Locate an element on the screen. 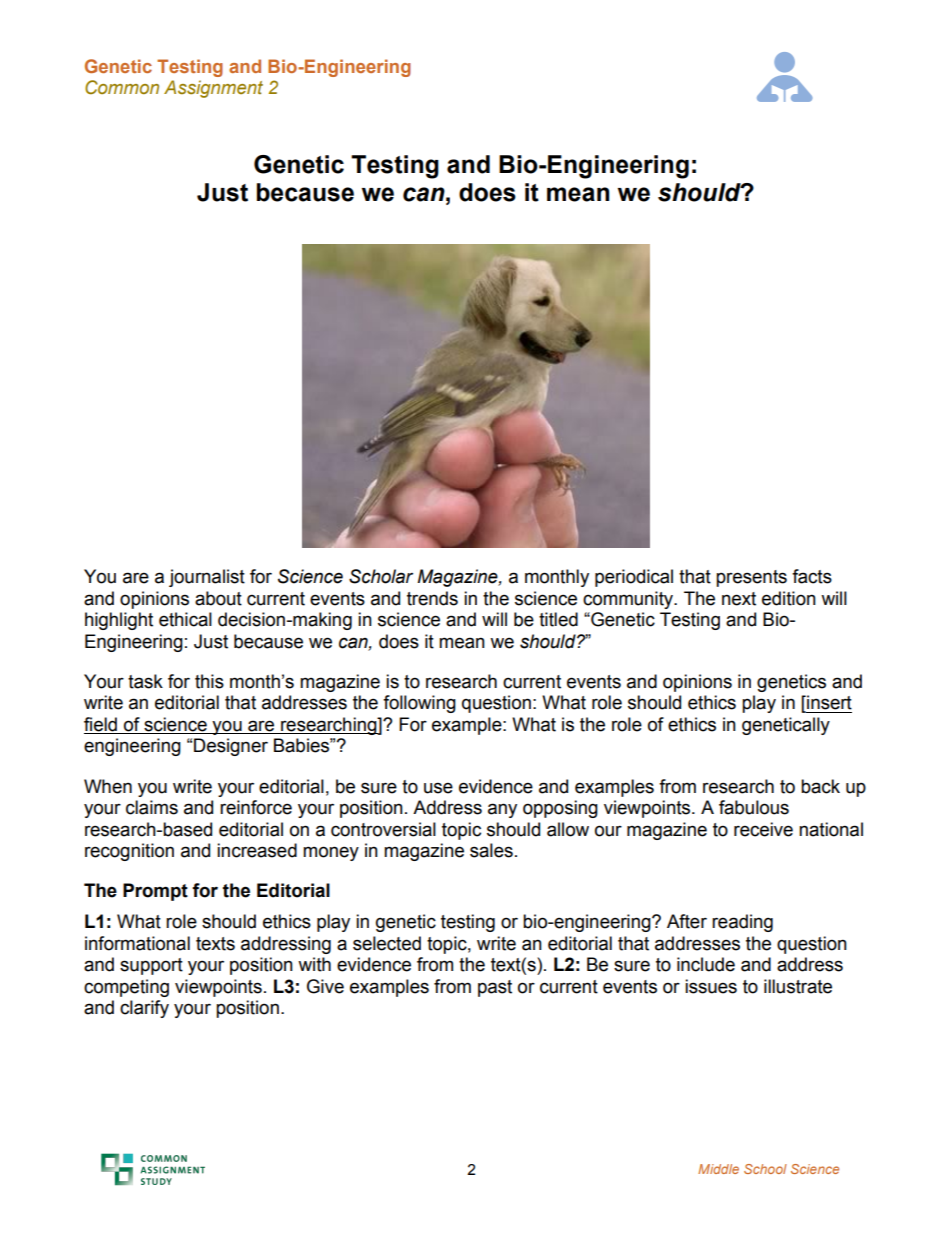  Assignment is located at coordinates (213, 89).
